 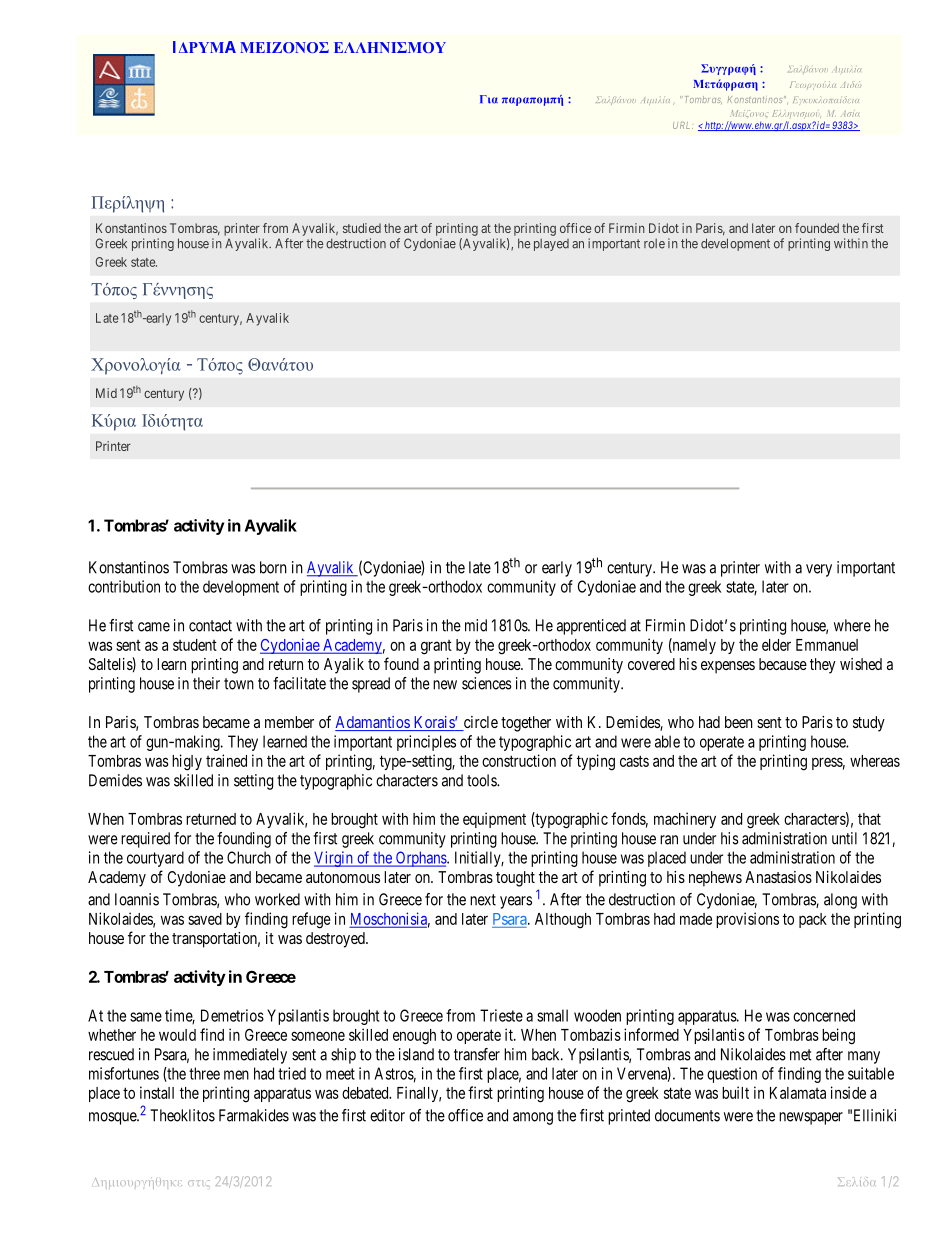 What do you see at coordinates (362, 228) in the screenshot?
I see `studied` at bounding box center [362, 228].
